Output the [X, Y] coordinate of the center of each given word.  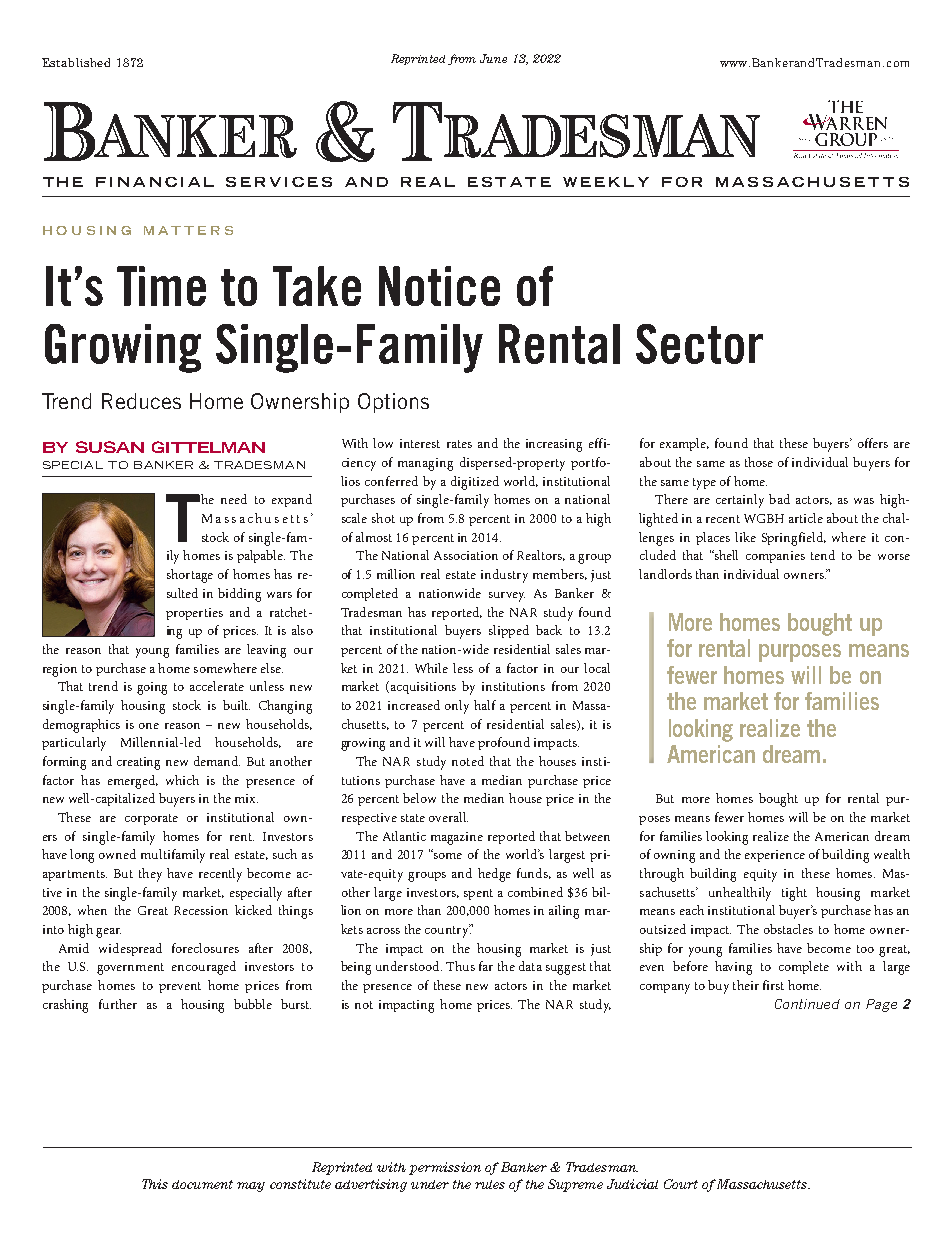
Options [393, 403]
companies [775, 557]
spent [478, 894]
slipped [509, 631]
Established [76, 62]
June [493, 58]
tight [794, 894]
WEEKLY [606, 182]
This [155, 1184]
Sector [699, 344]
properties [194, 614]
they [150, 875]
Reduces [141, 401]
